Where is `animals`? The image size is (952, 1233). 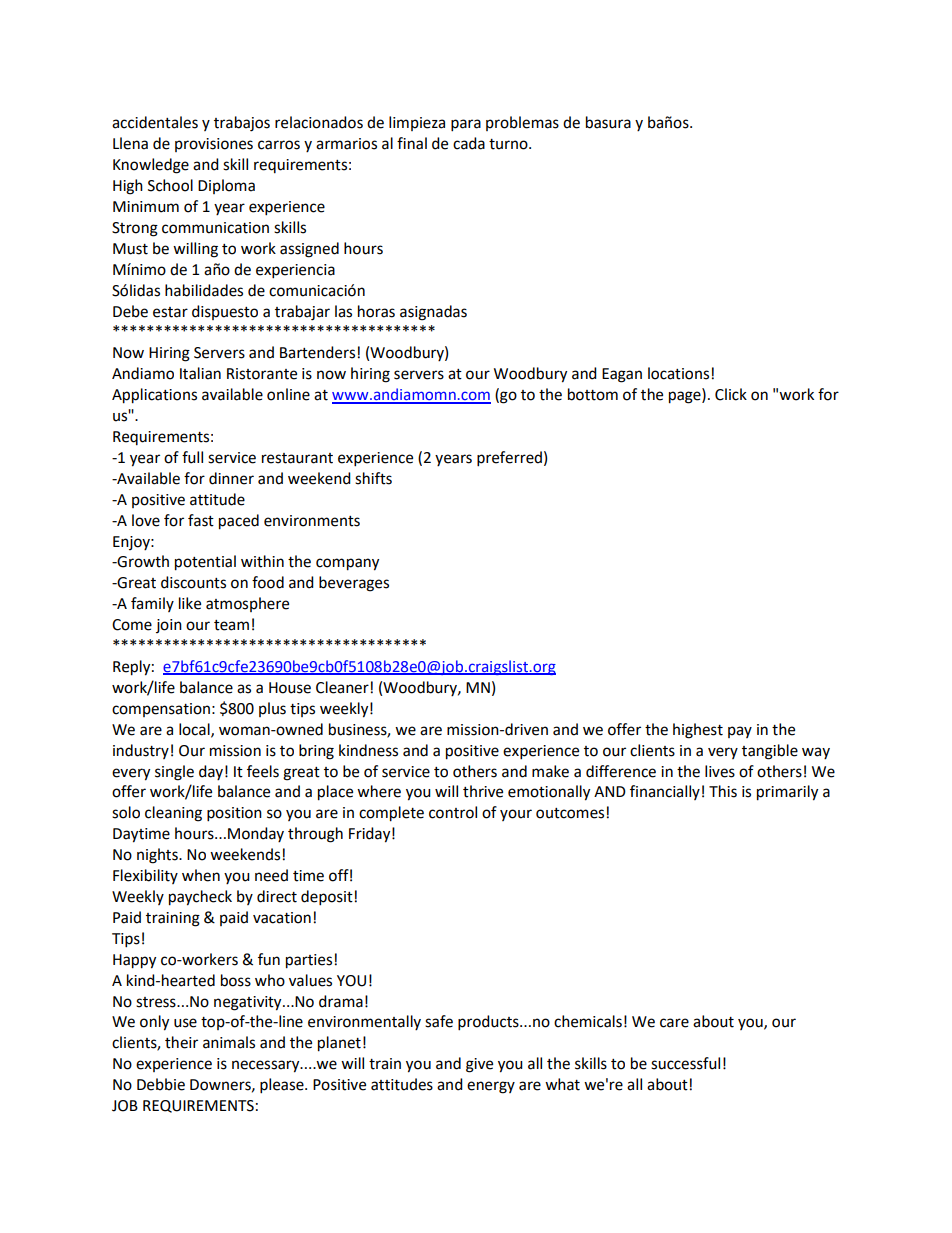 animals is located at coordinates (229, 1042).
